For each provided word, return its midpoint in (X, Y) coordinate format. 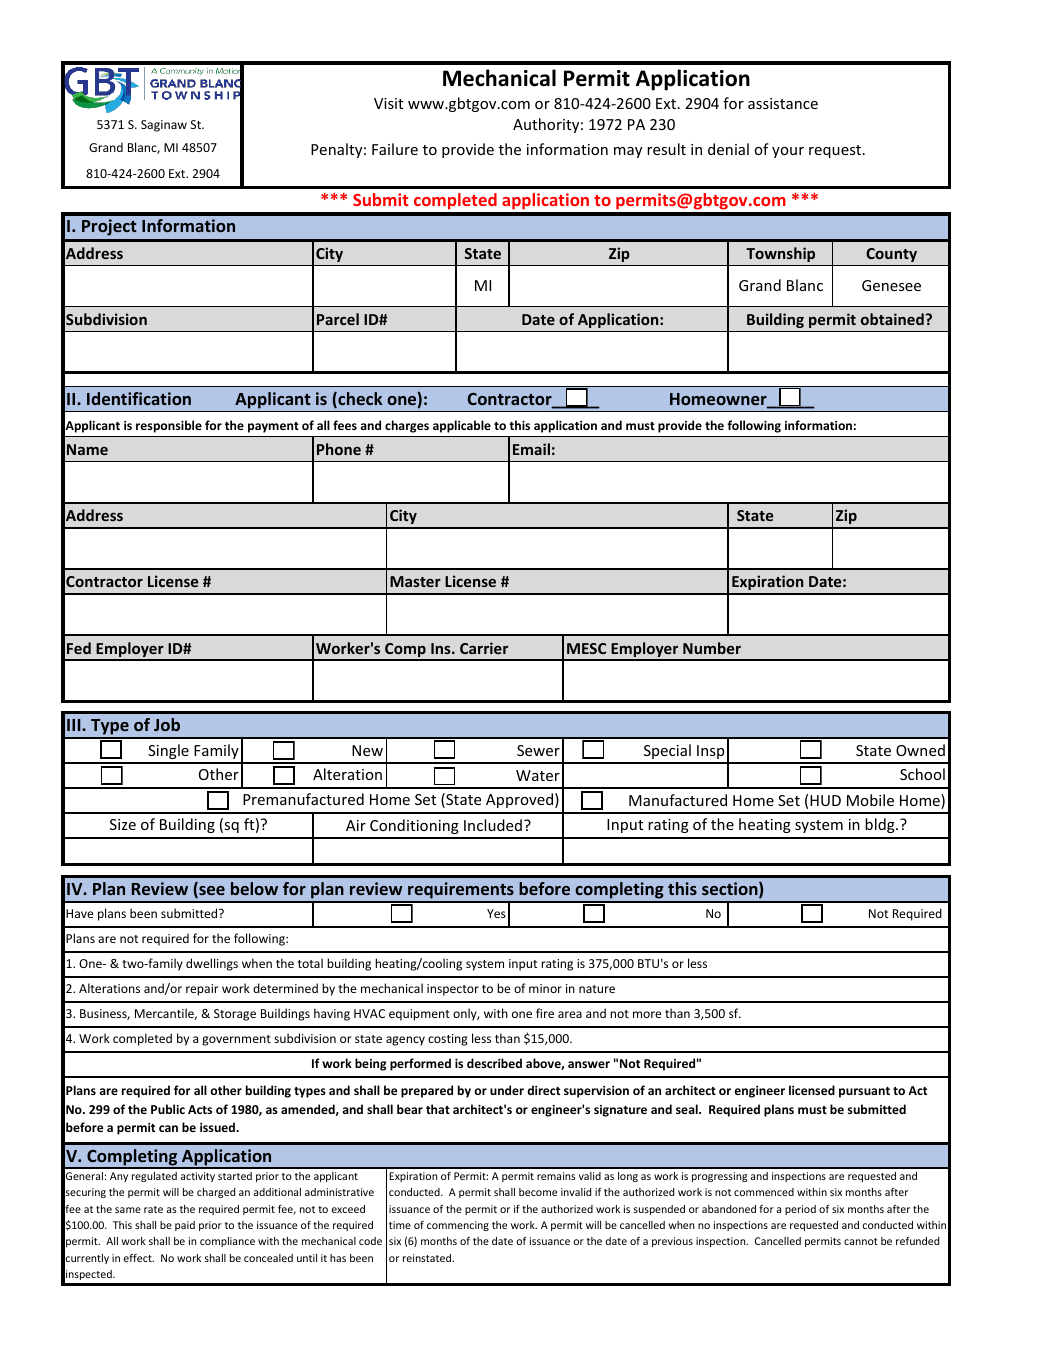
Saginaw (164, 126)
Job (167, 724)
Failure (395, 149)
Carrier (484, 648)
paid (185, 1226)
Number (712, 648)
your (788, 152)
